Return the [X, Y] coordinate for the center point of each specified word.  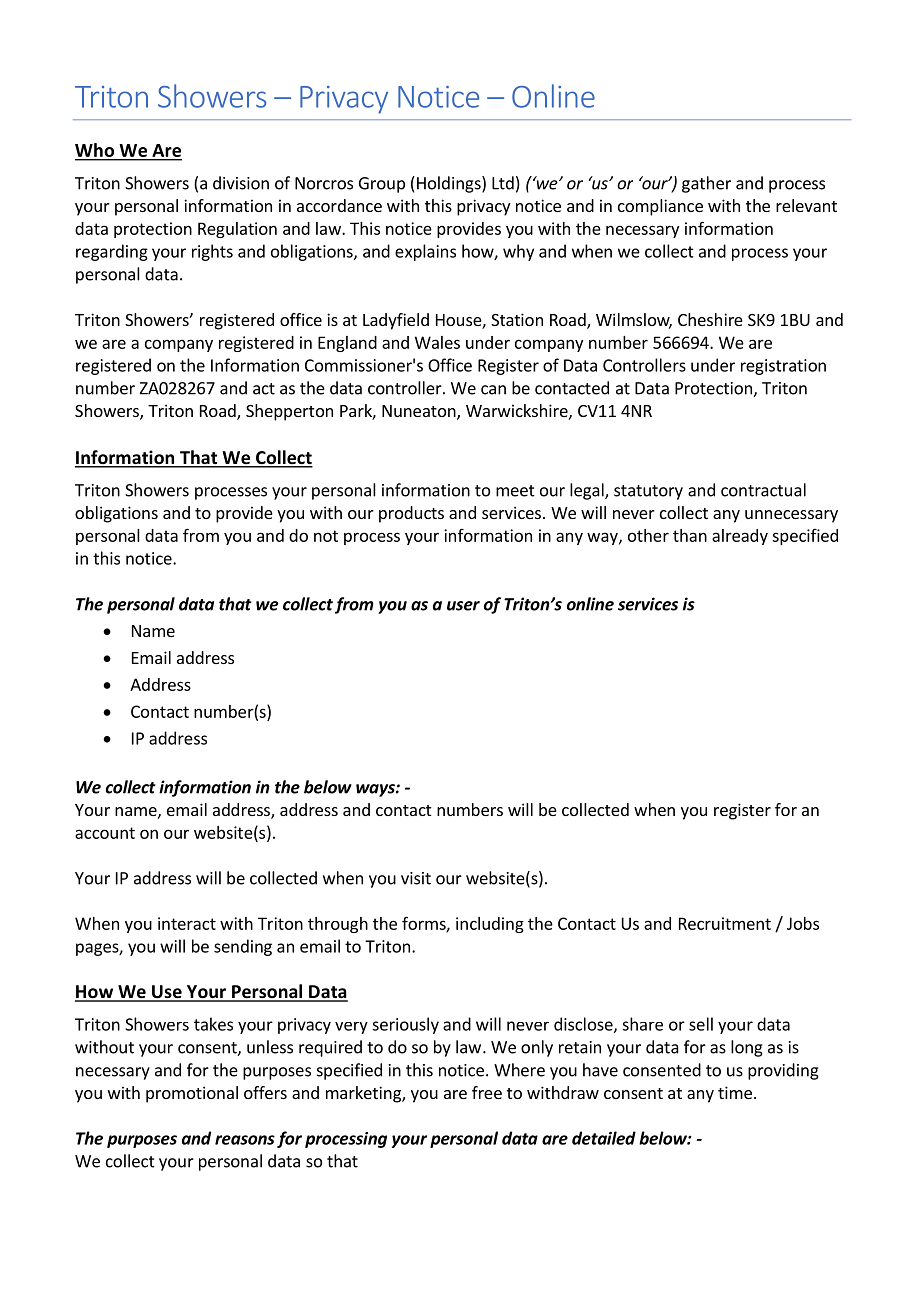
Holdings [450, 184]
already [740, 537]
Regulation [237, 230]
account [105, 833]
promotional [192, 1094]
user [463, 606]
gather [706, 184]
